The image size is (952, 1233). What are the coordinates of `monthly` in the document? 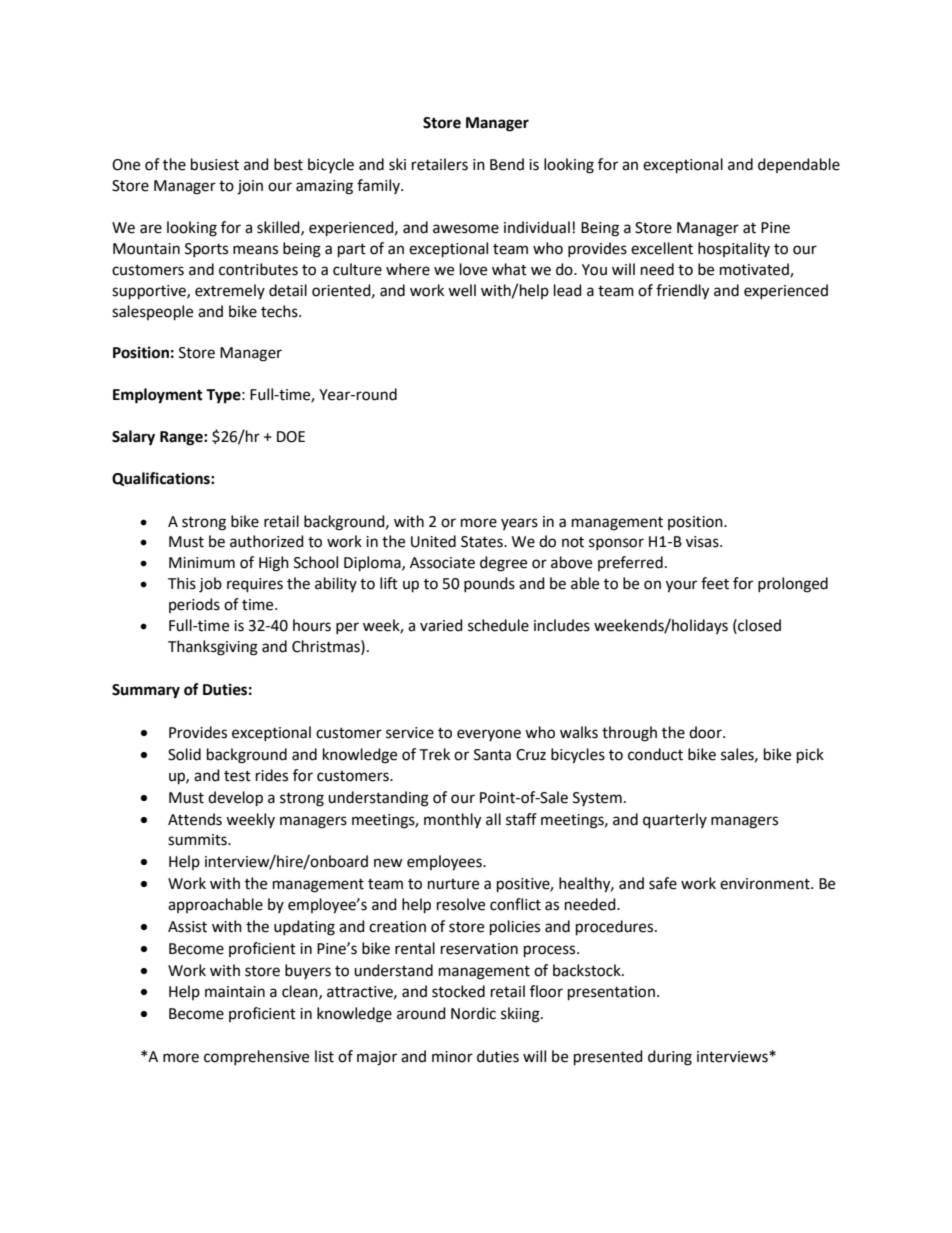 It's located at (452, 821).
